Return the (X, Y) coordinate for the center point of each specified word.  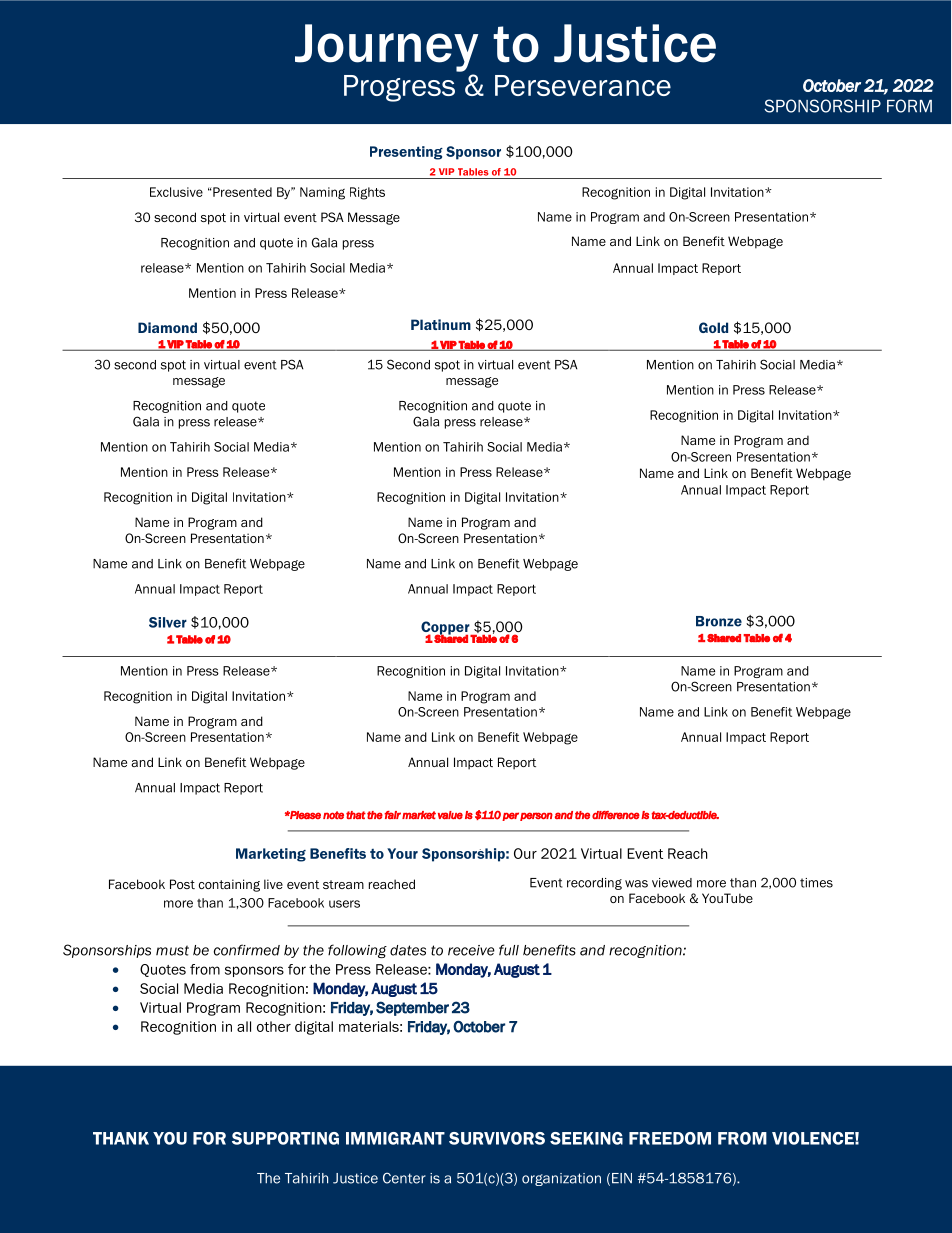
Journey (386, 48)
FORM (909, 106)
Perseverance (583, 85)
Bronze (719, 621)
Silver (168, 622)
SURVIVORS (497, 1138)
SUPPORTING (285, 1138)
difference (616, 815)
